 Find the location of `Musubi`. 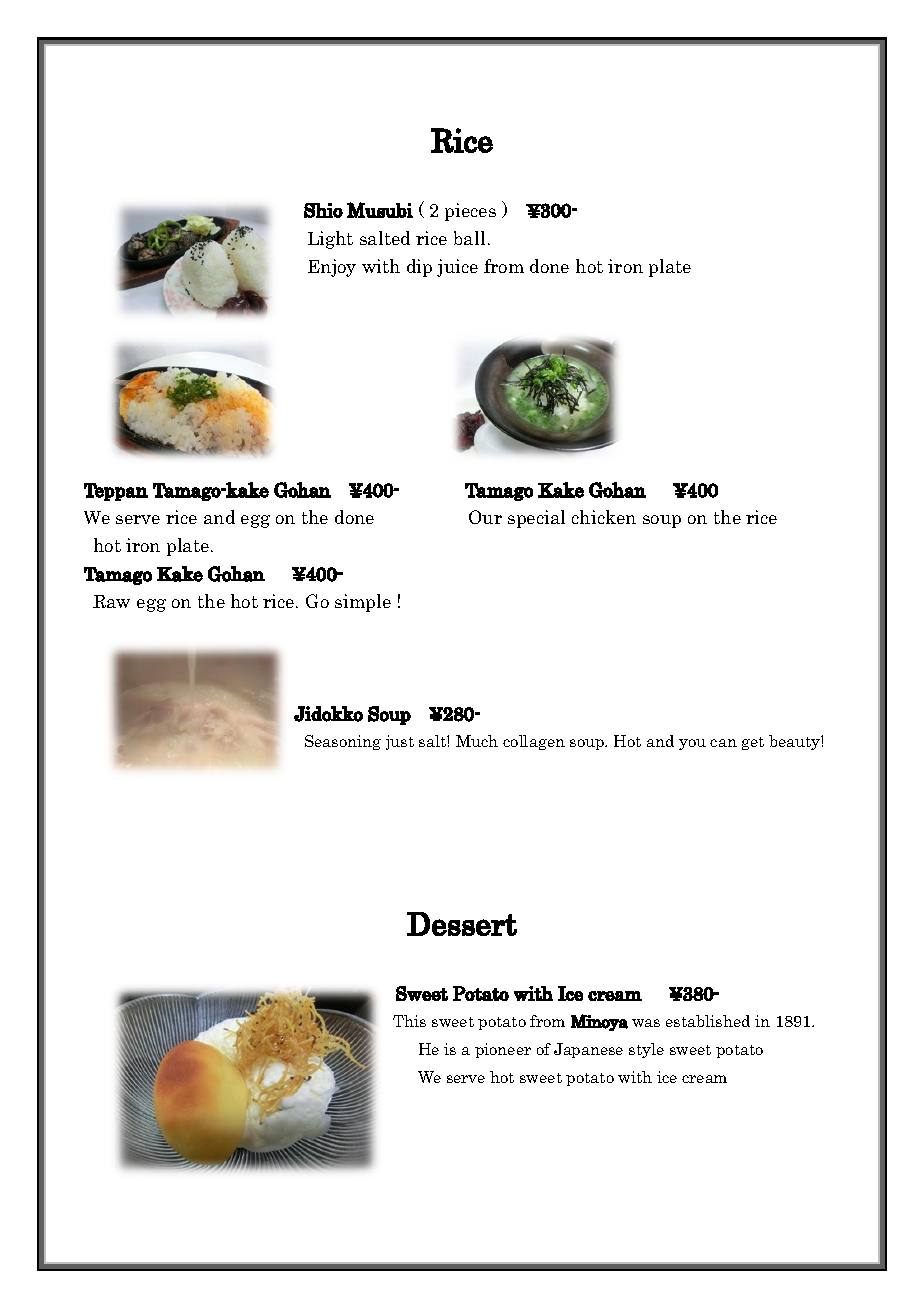

Musubi is located at coordinates (380, 210).
